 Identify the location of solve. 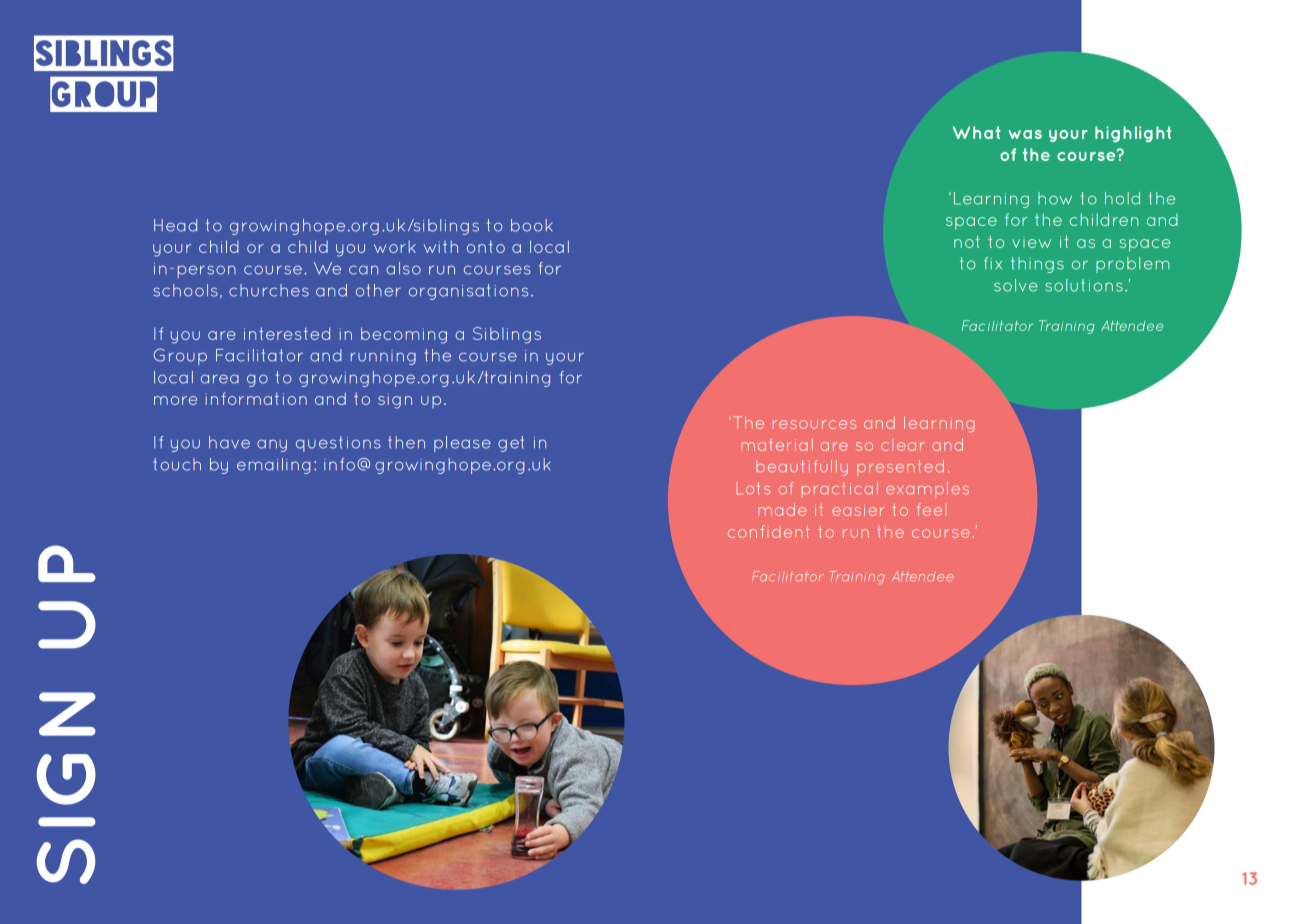
(1016, 285).
